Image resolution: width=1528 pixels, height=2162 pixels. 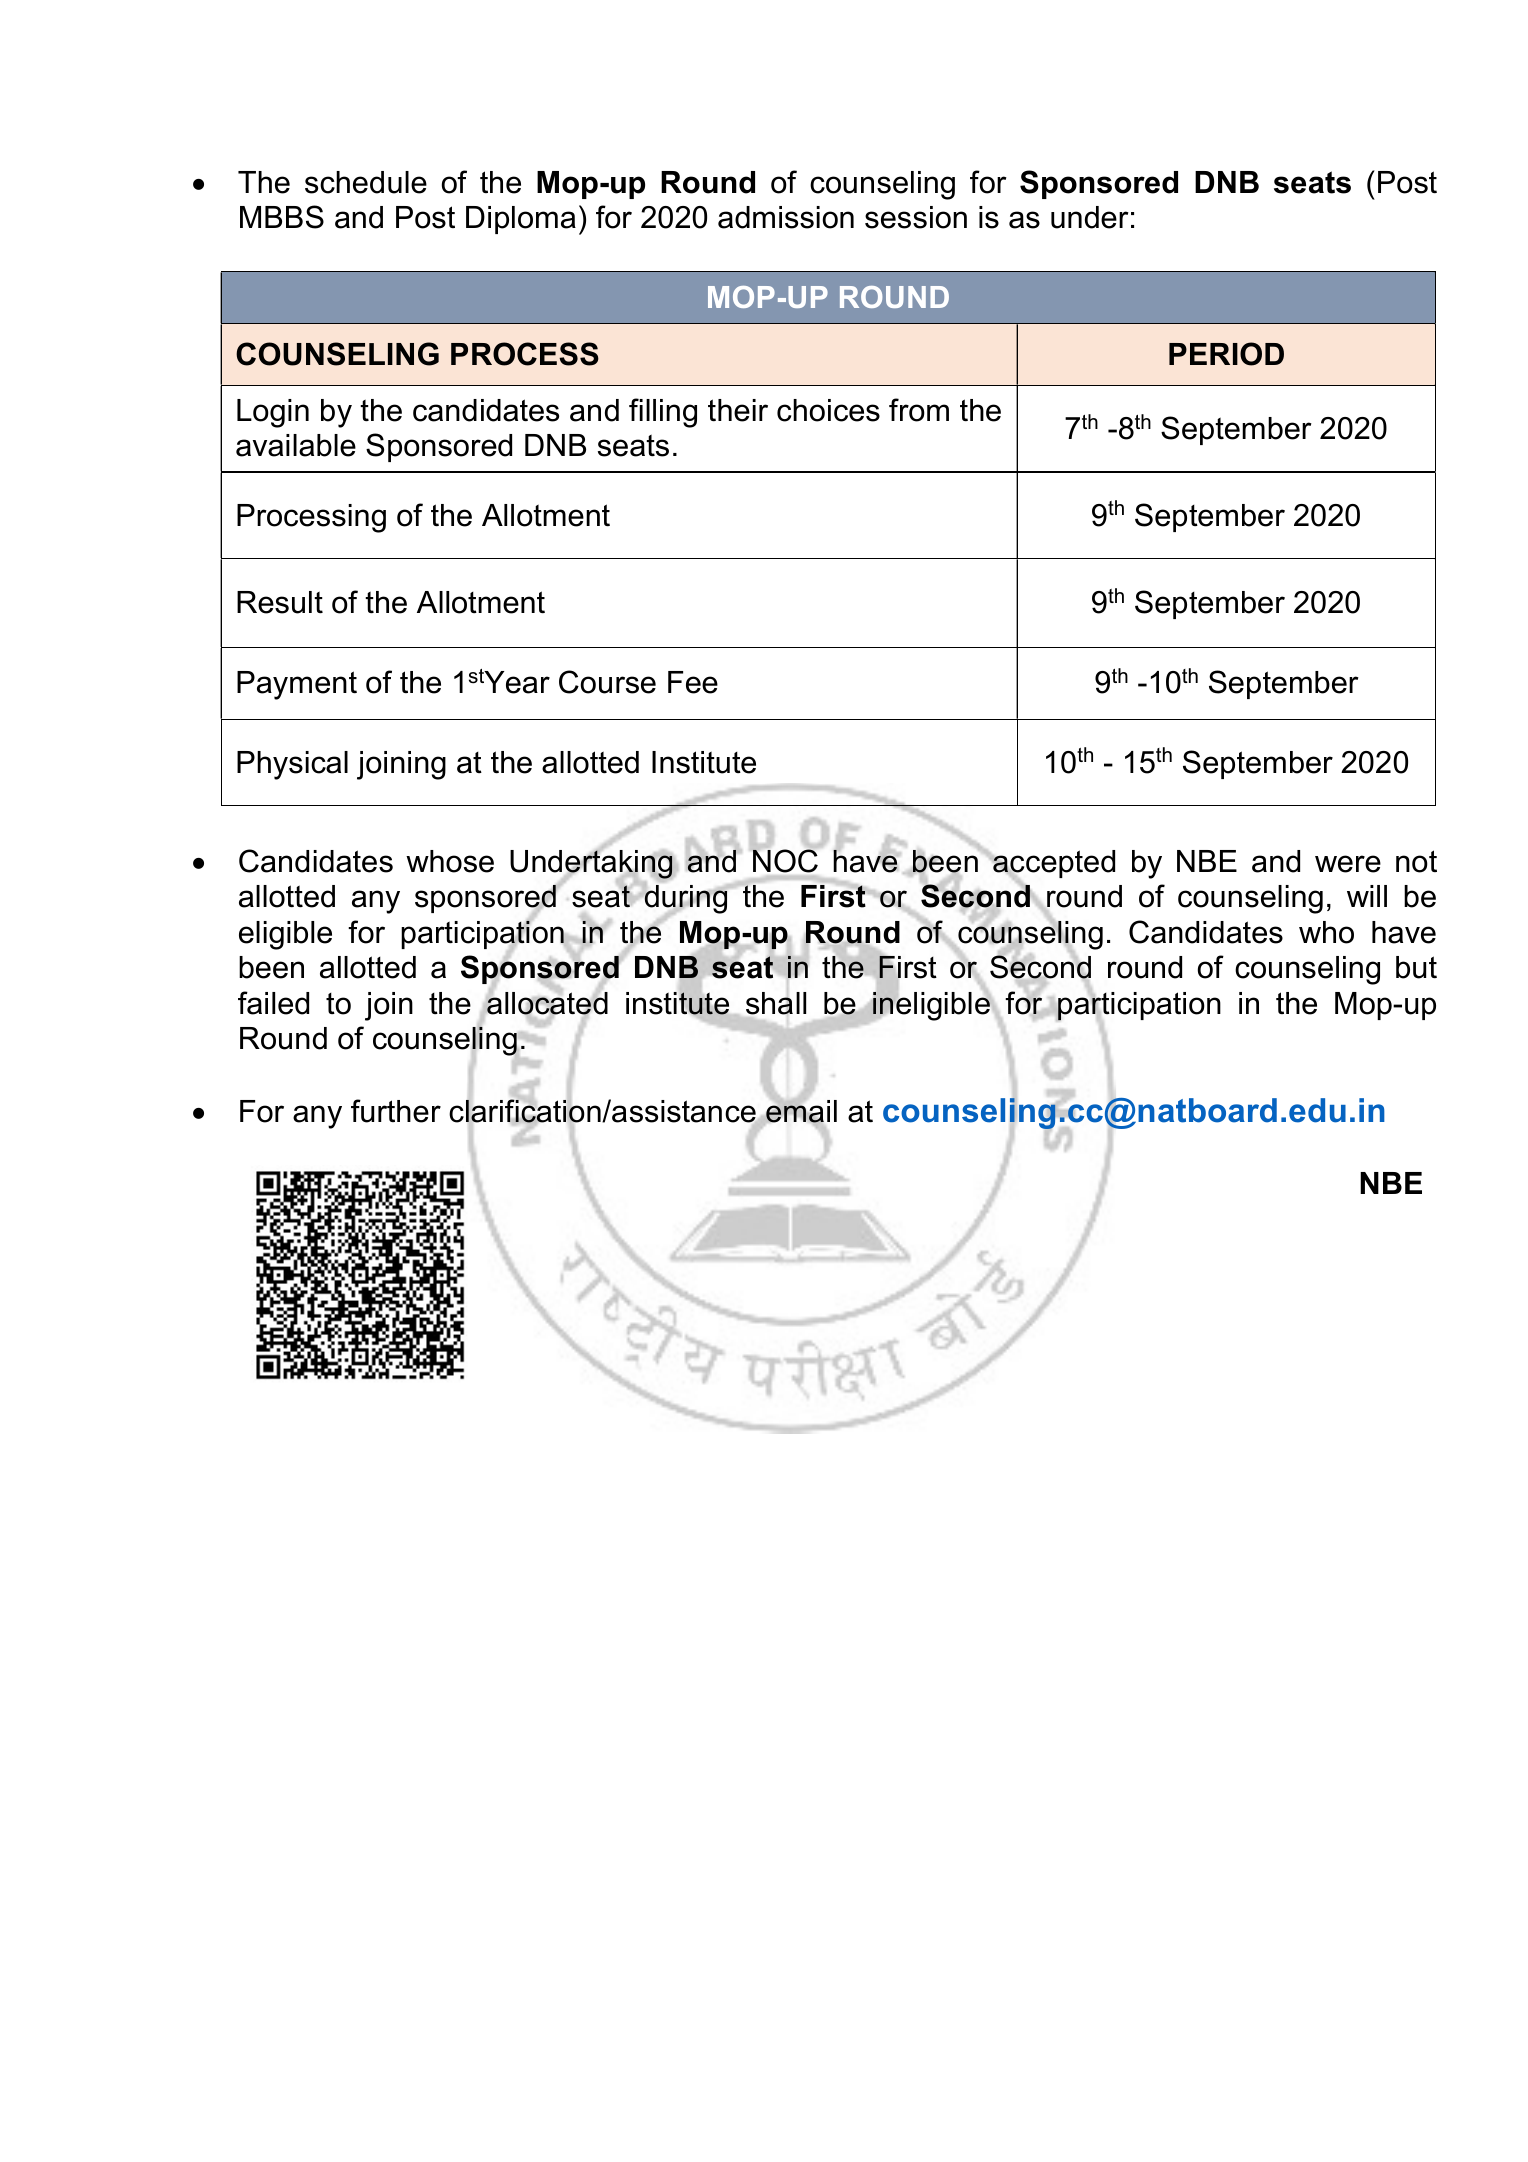 What do you see at coordinates (296, 445) in the image?
I see `available` at bounding box center [296, 445].
